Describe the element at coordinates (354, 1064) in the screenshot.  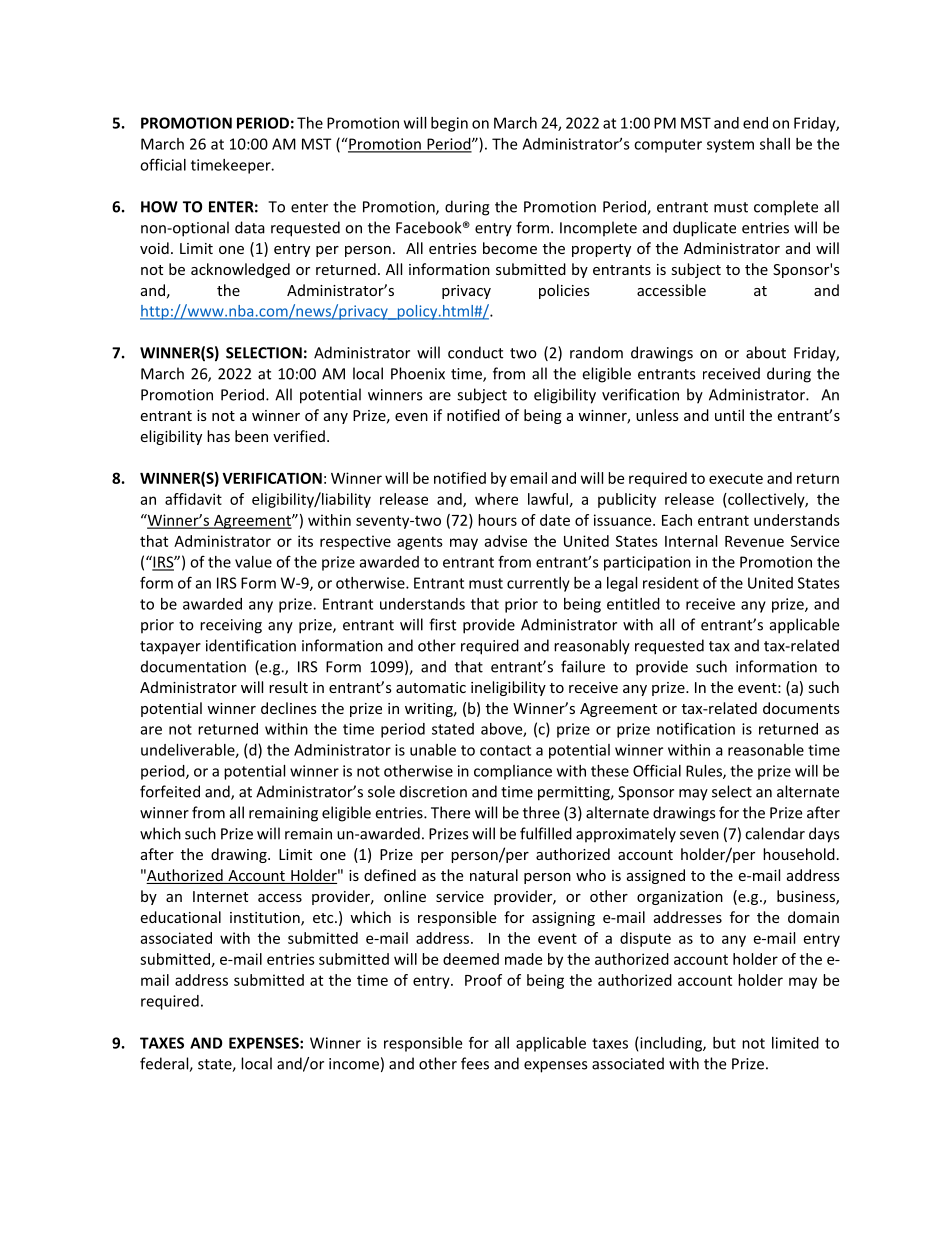
I see `income` at that location.
